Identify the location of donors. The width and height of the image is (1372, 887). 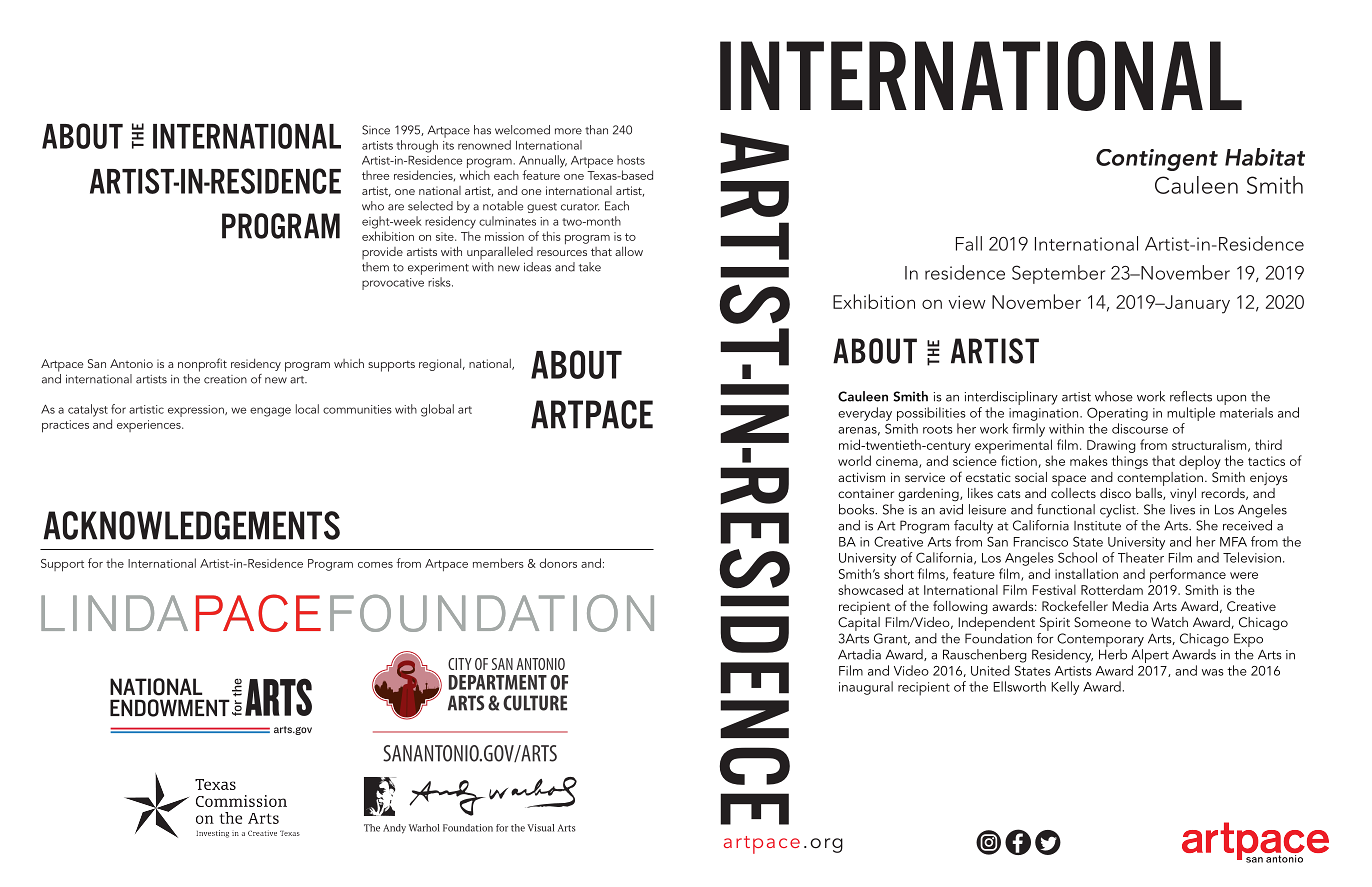
(558, 563).
